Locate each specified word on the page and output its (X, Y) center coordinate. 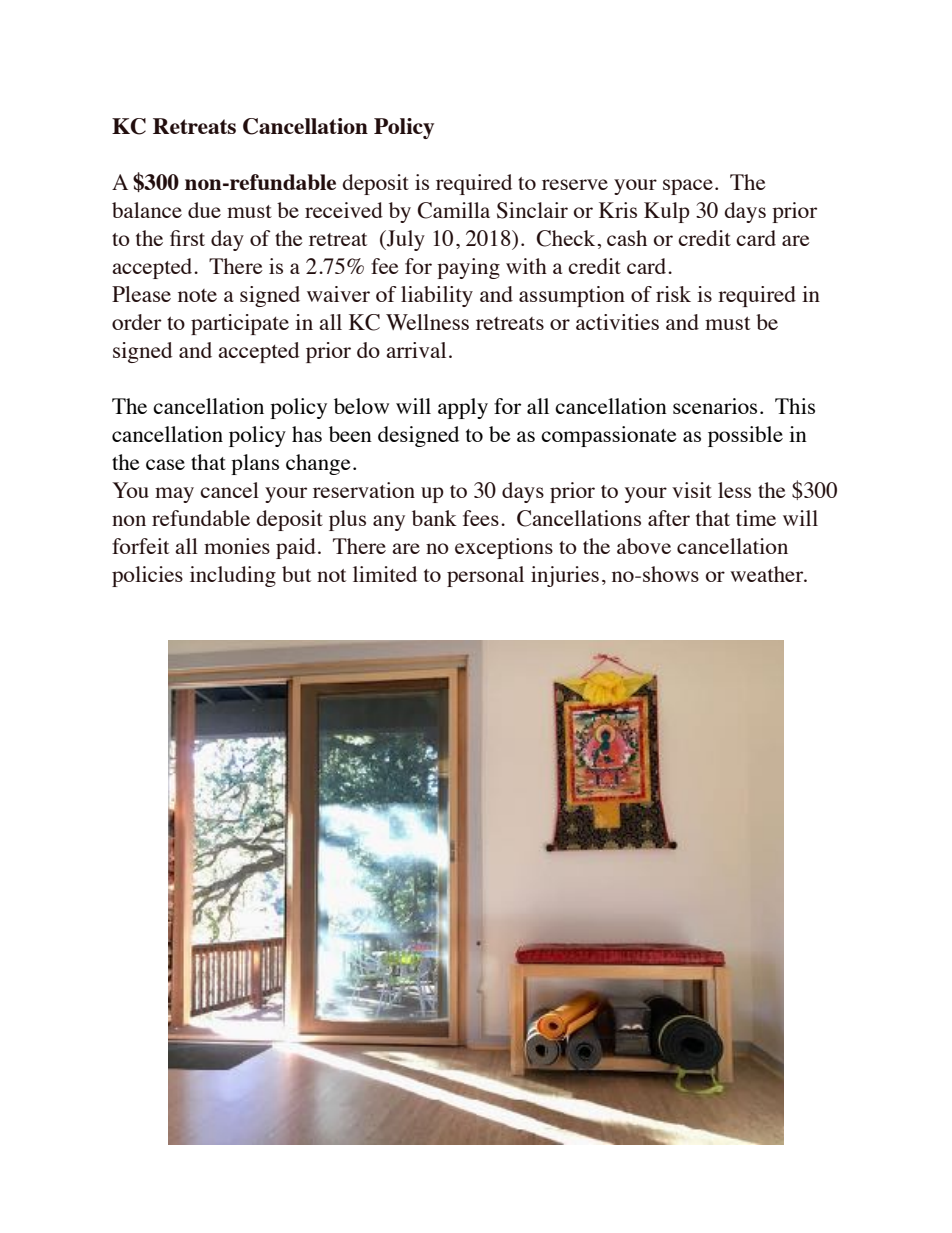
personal (485, 576)
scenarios (715, 406)
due (204, 210)
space (688, 187)
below (361, 406)
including (233, 576)
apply (463, 408)
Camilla (454, 210)
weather (768, 574)
